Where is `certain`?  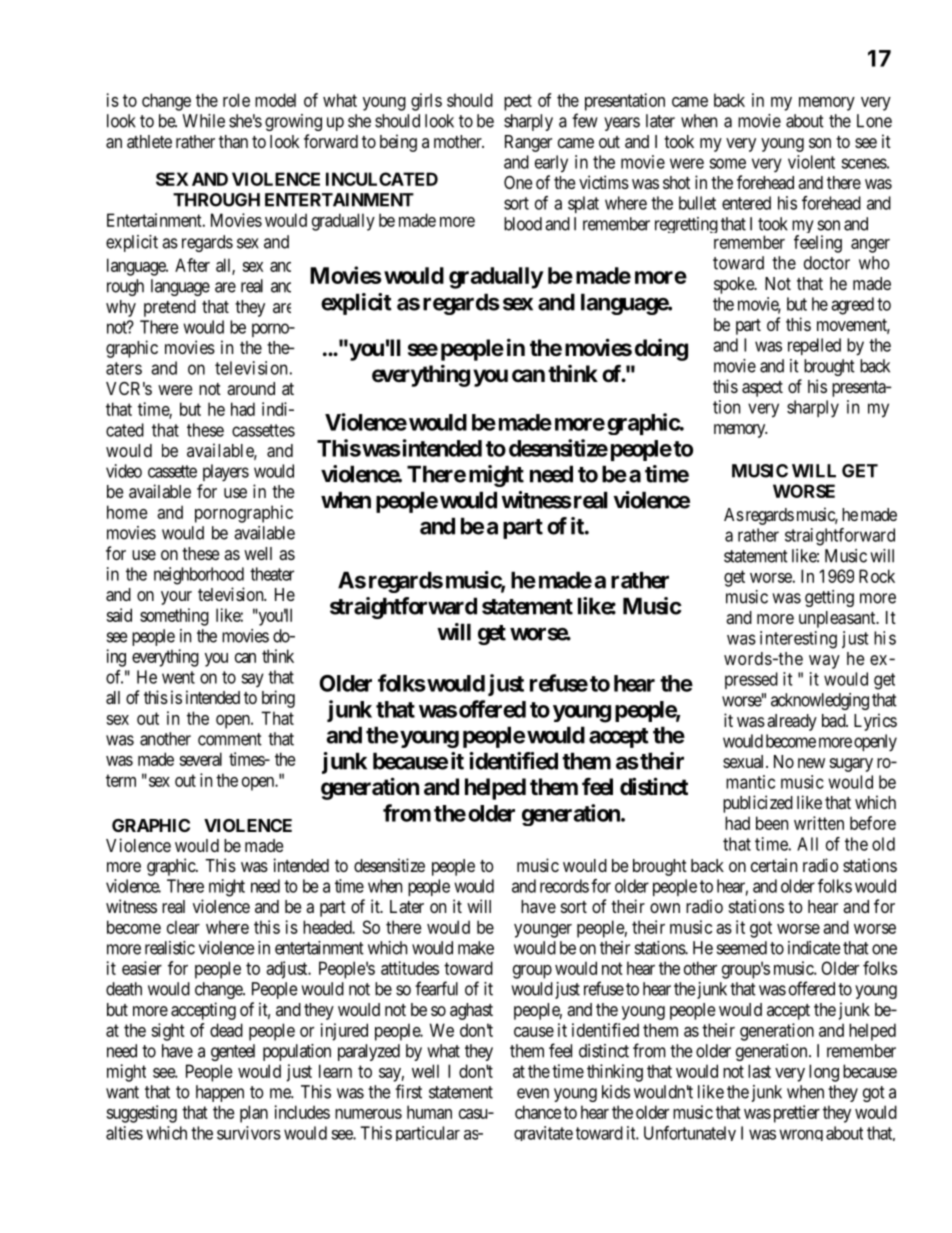 certain is located at coordinates (774, 865).
